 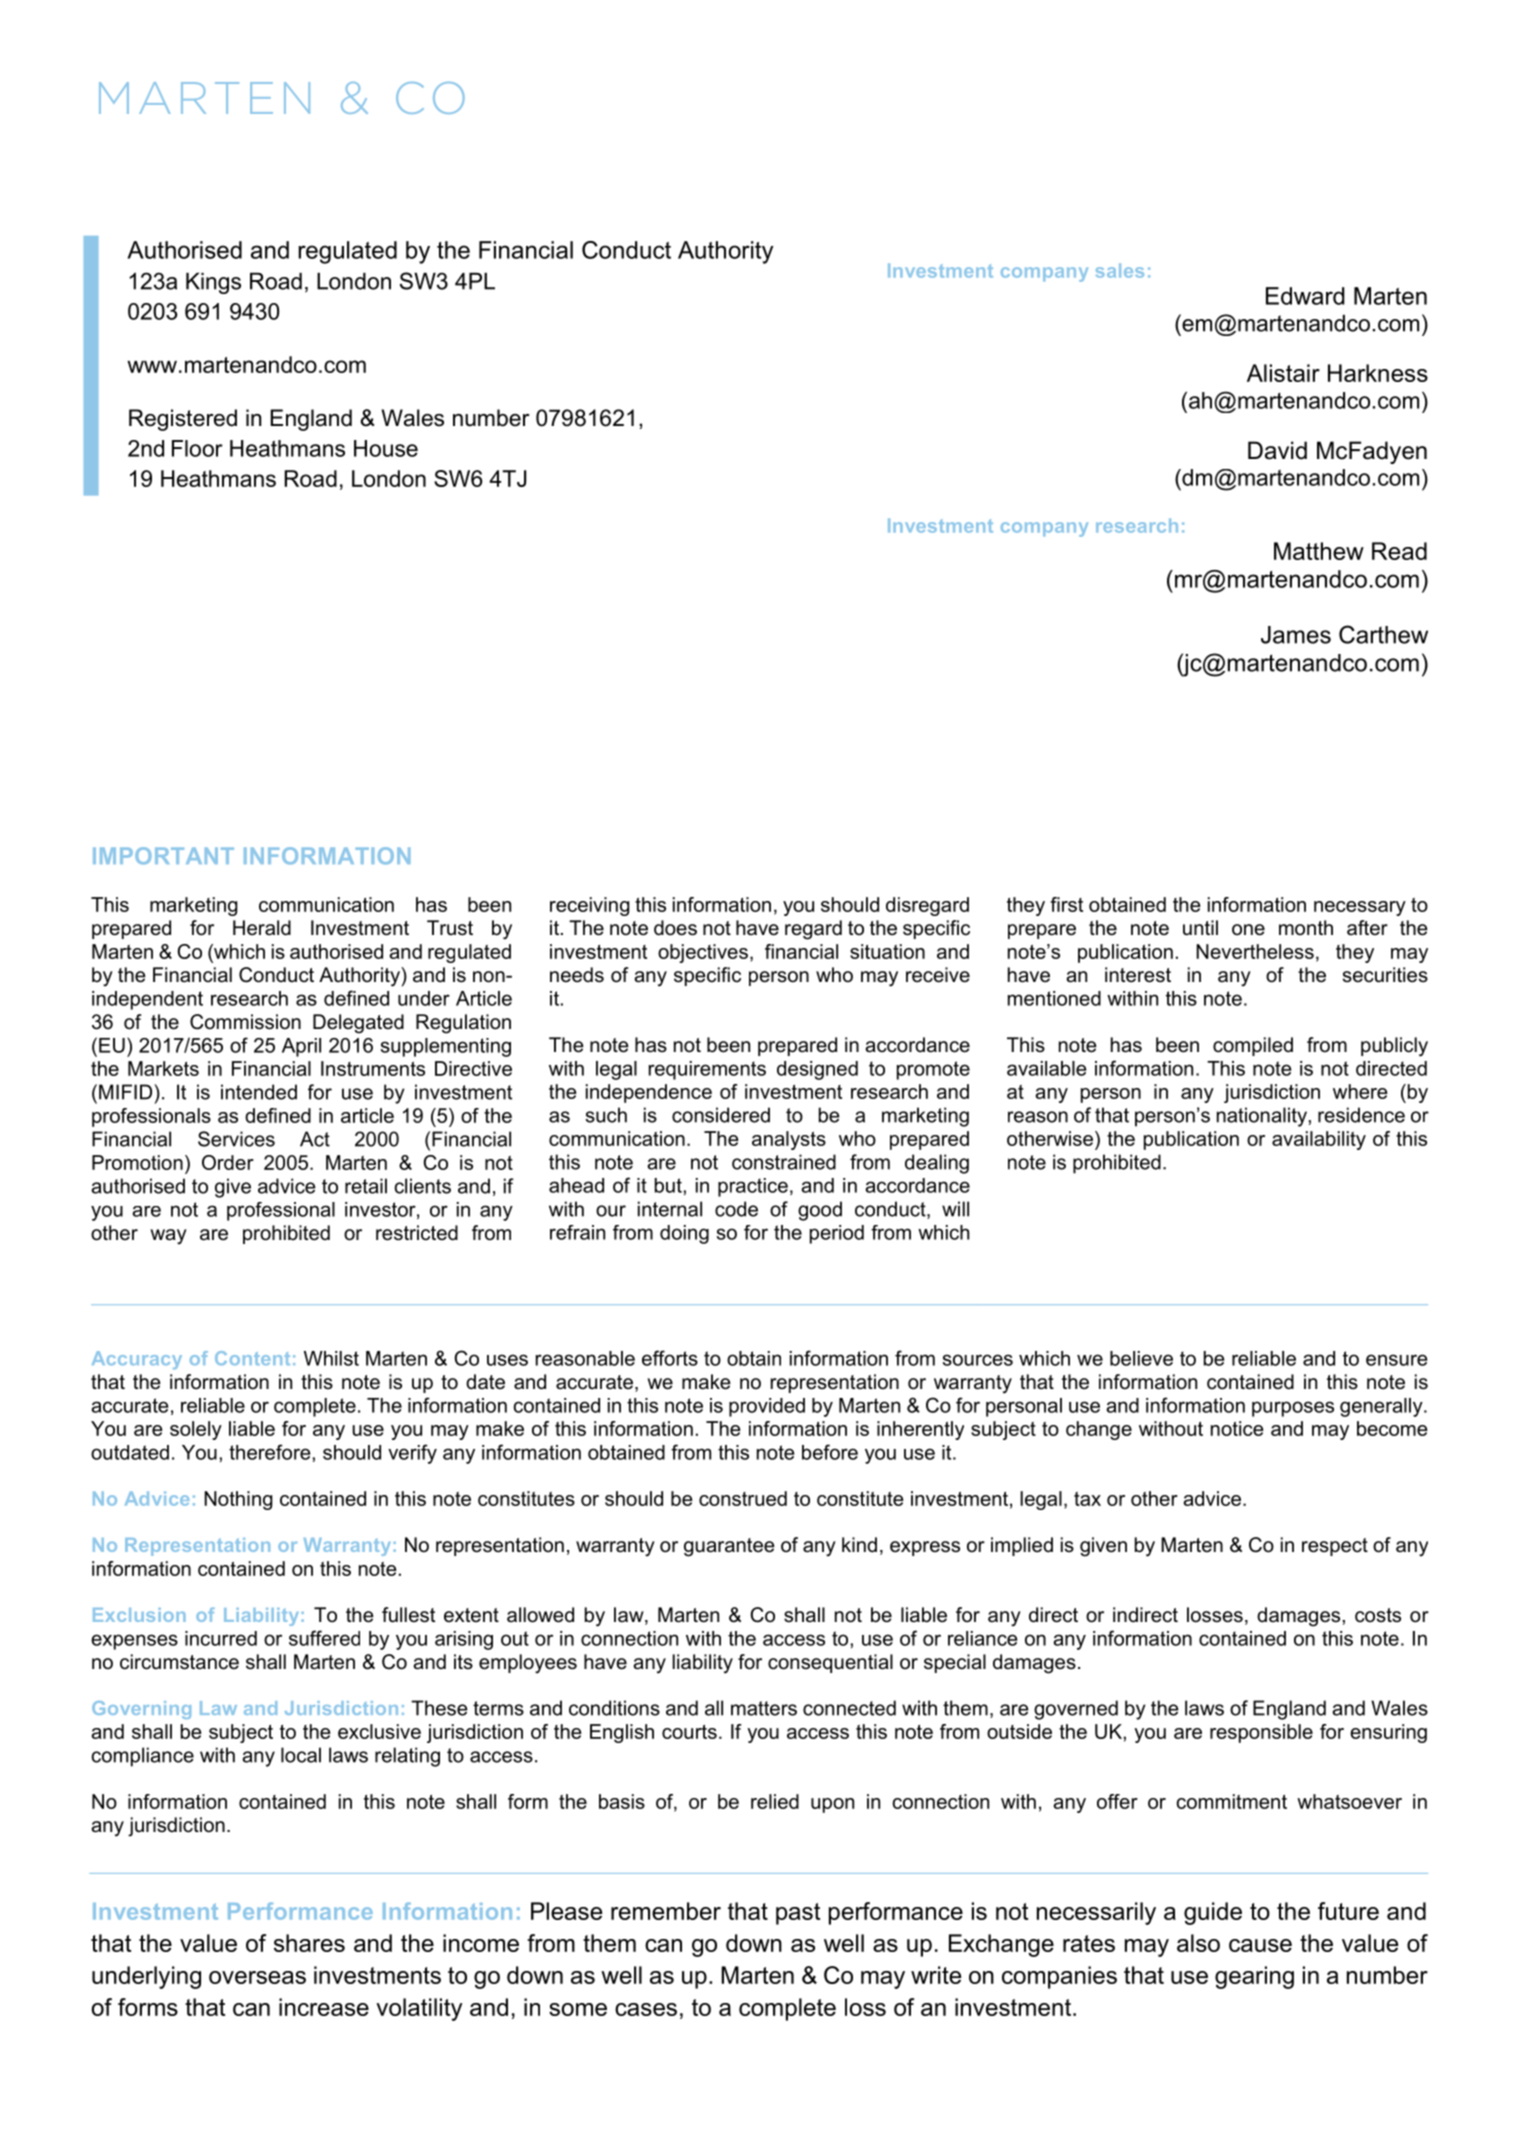 What do you see at coordinates (213, 283) in the screenshot?
I see `Kings` at bounding box center [213, 283].
